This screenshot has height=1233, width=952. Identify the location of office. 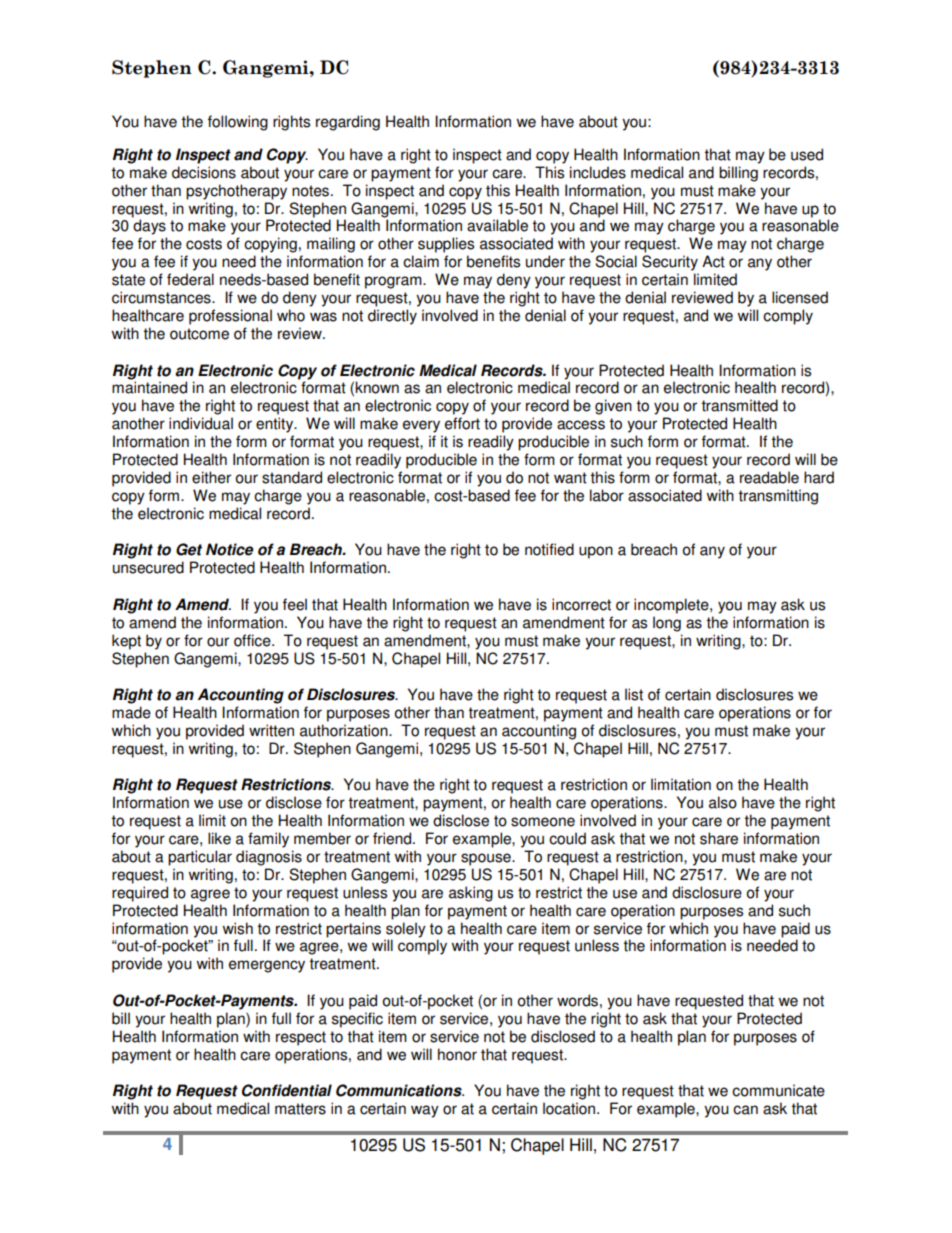
(253, 640).
